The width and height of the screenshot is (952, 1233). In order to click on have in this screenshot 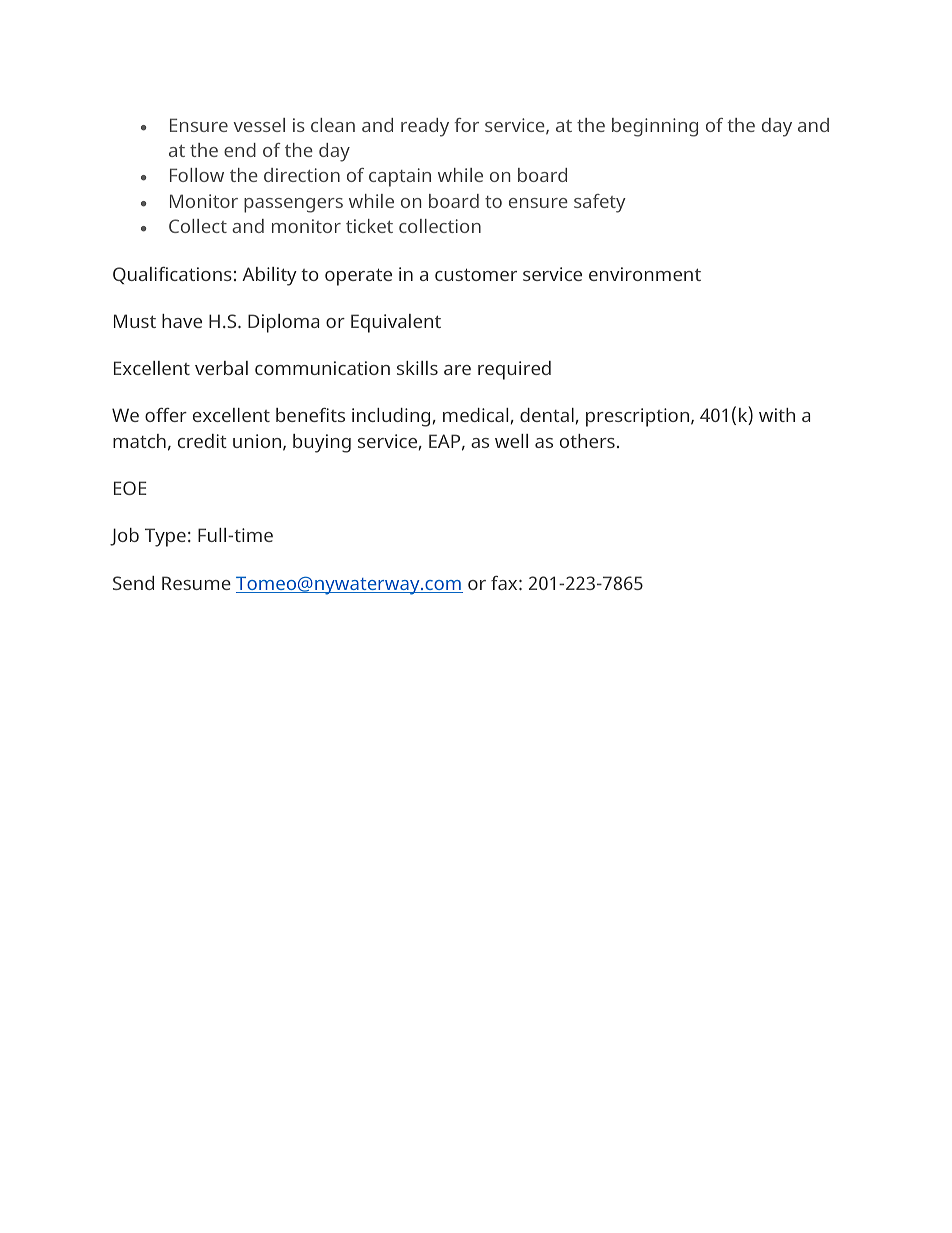, I will do `click(182, 321)`.
